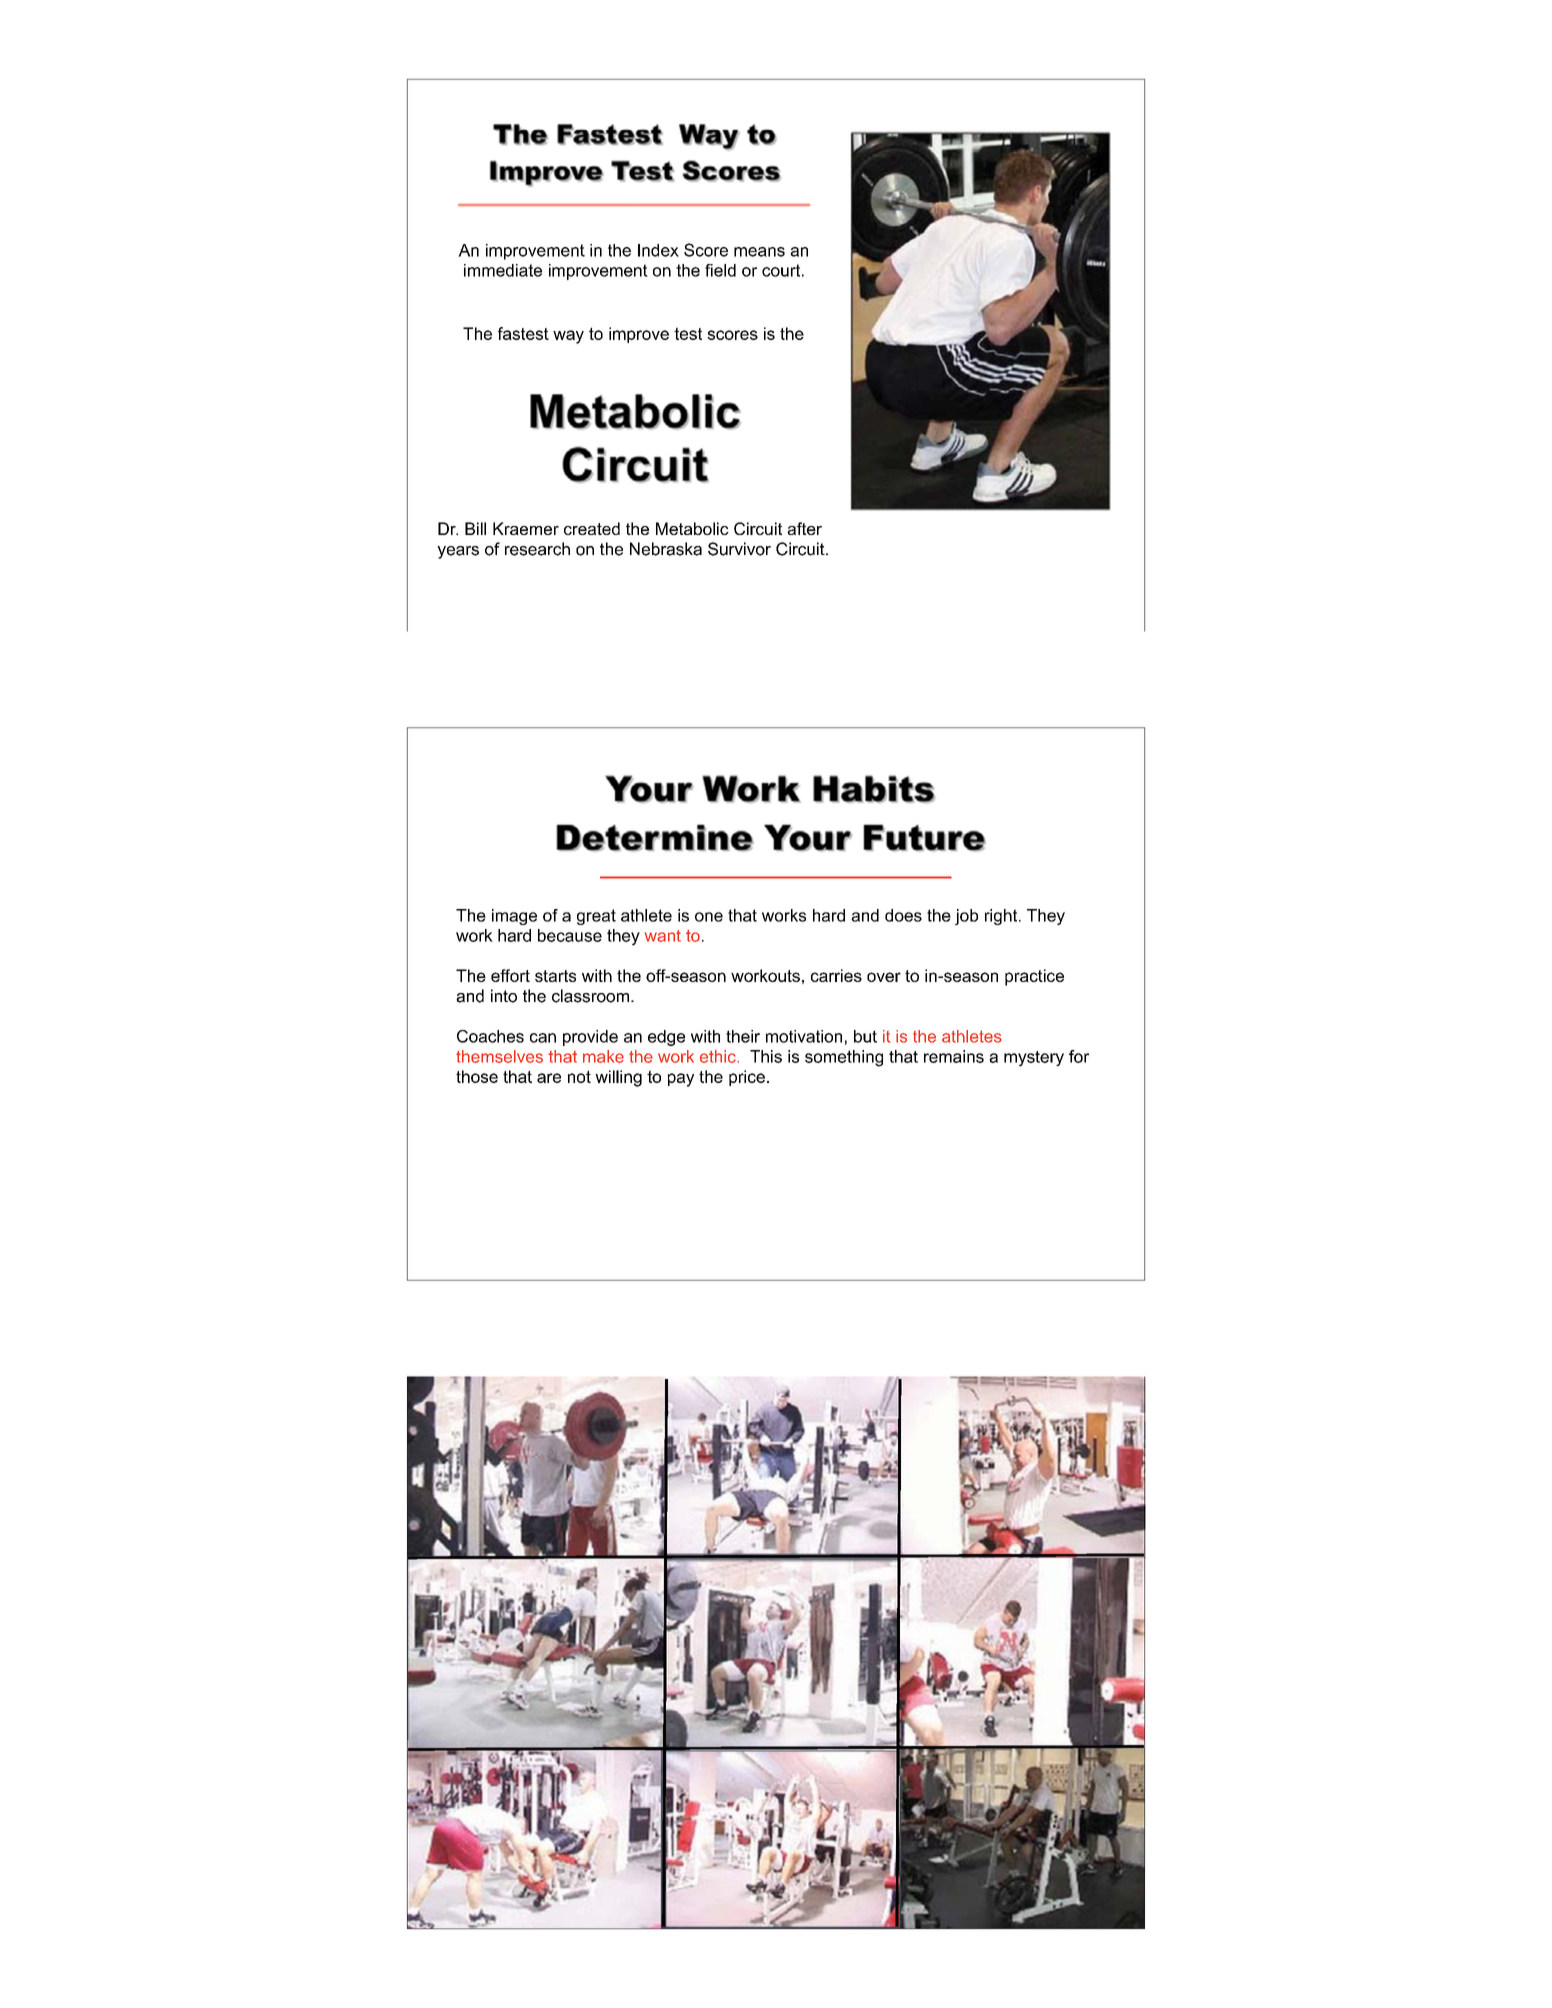 Image resolution: width=1552 pixels, height=2008 pixels. What do you see at coordinates (966, 917) in the document?
I see `job` at bounding box center [966, 917].
